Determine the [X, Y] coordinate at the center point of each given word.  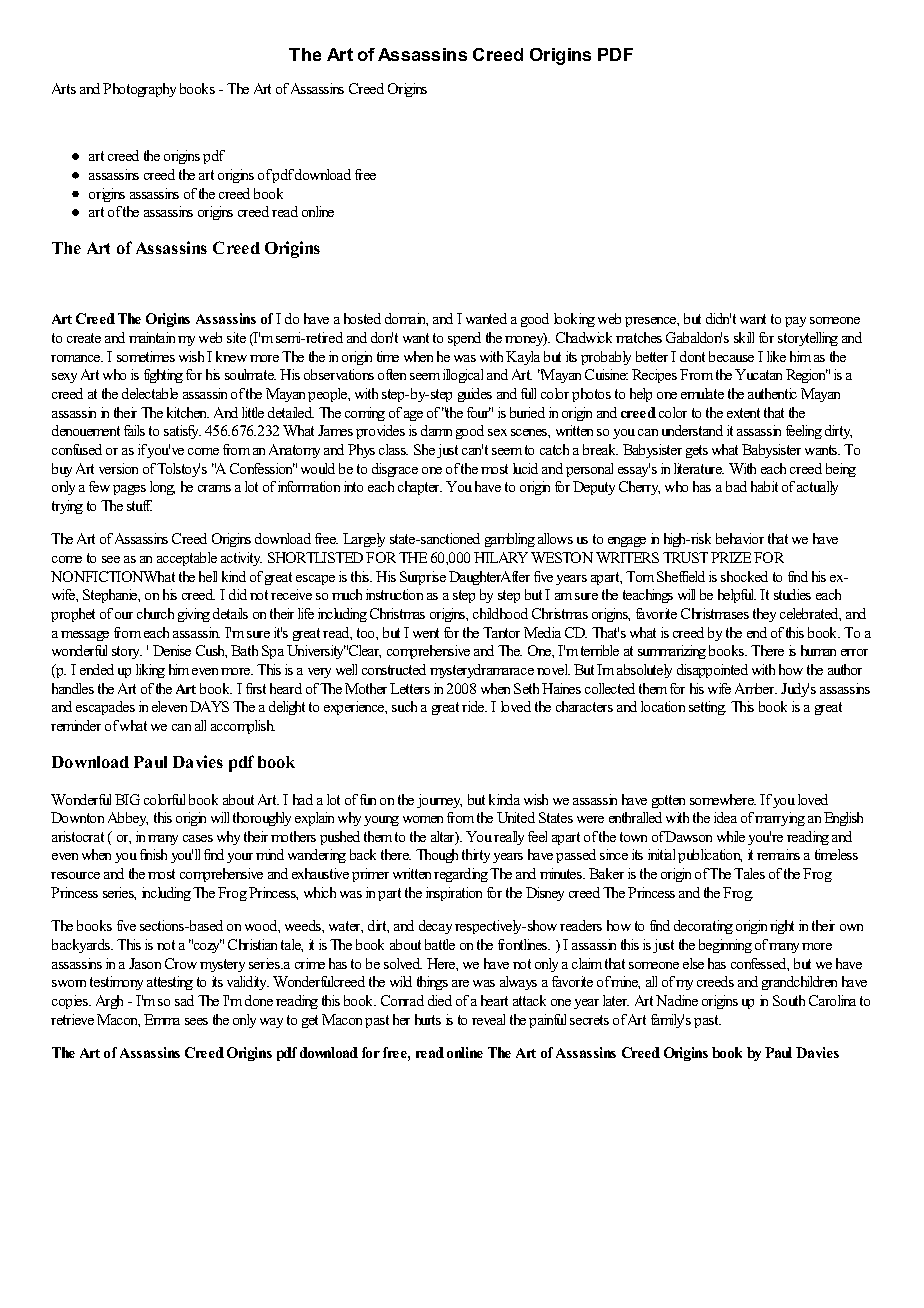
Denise [172, 650]
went [426, 633]
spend [464, 339]
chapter [420, 488]
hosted [362, 318]
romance [77, 358]
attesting [170, 983]
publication [710, 856]
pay [795, 322]
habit [764, 486]
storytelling [808, 339]
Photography [139, 90]
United [516, 817]
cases [198, 838]
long [162, 488]
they [764, 615]
